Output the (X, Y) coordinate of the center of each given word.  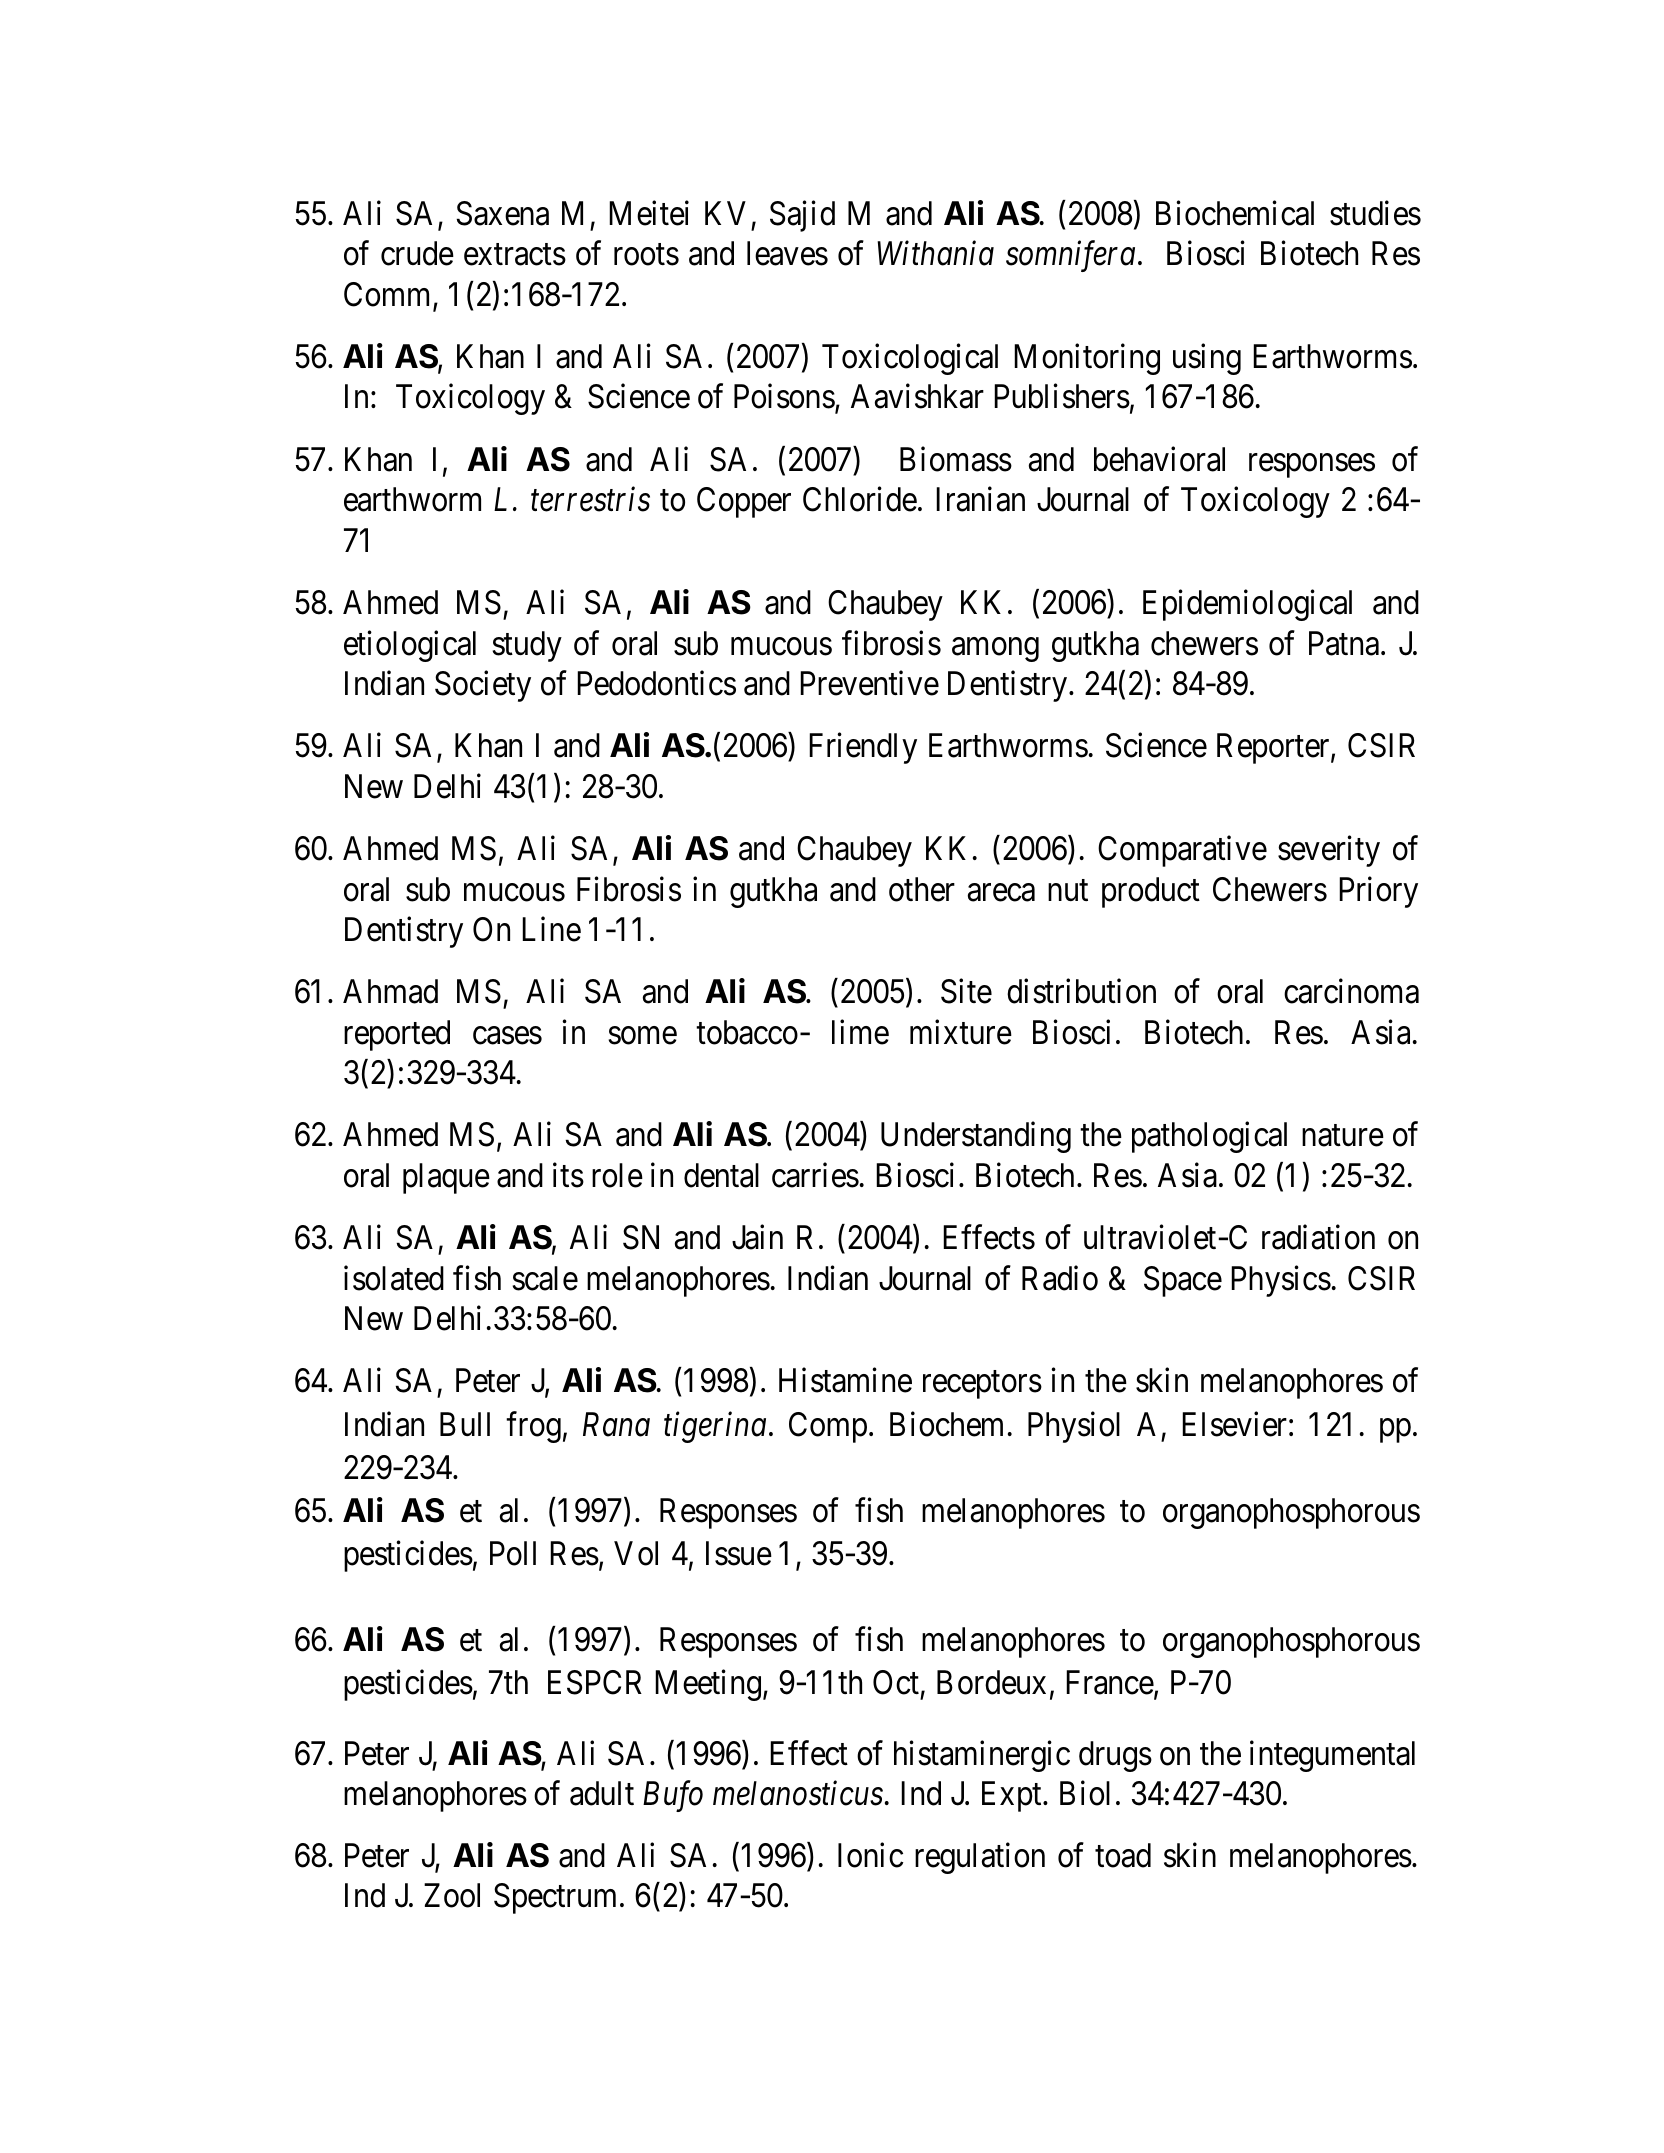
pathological (1209, 1137)
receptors (982, 1385)
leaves (787, 253)
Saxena (502, 213)
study (527, 646)
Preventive (869, 683)
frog (533, 1427)
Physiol (1074, 1427)
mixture (961, 1032)
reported (397, 1035)
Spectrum (555, 1898)
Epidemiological (1247, 605)
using (1207, 359)
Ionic (870, 1855)
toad (1123, 1855)
